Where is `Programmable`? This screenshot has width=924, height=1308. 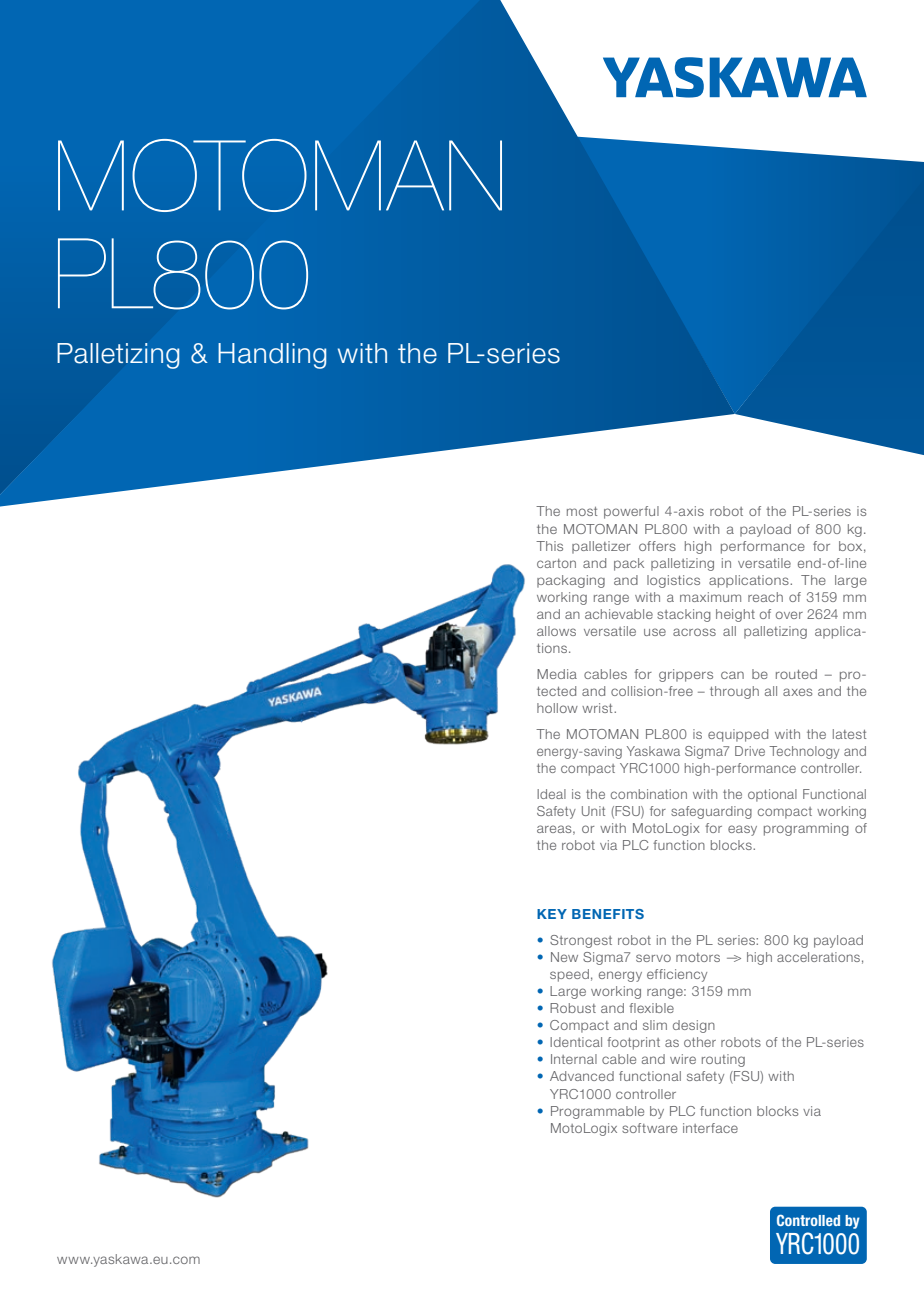 Programmable is located at coordinates (597, 1112).
